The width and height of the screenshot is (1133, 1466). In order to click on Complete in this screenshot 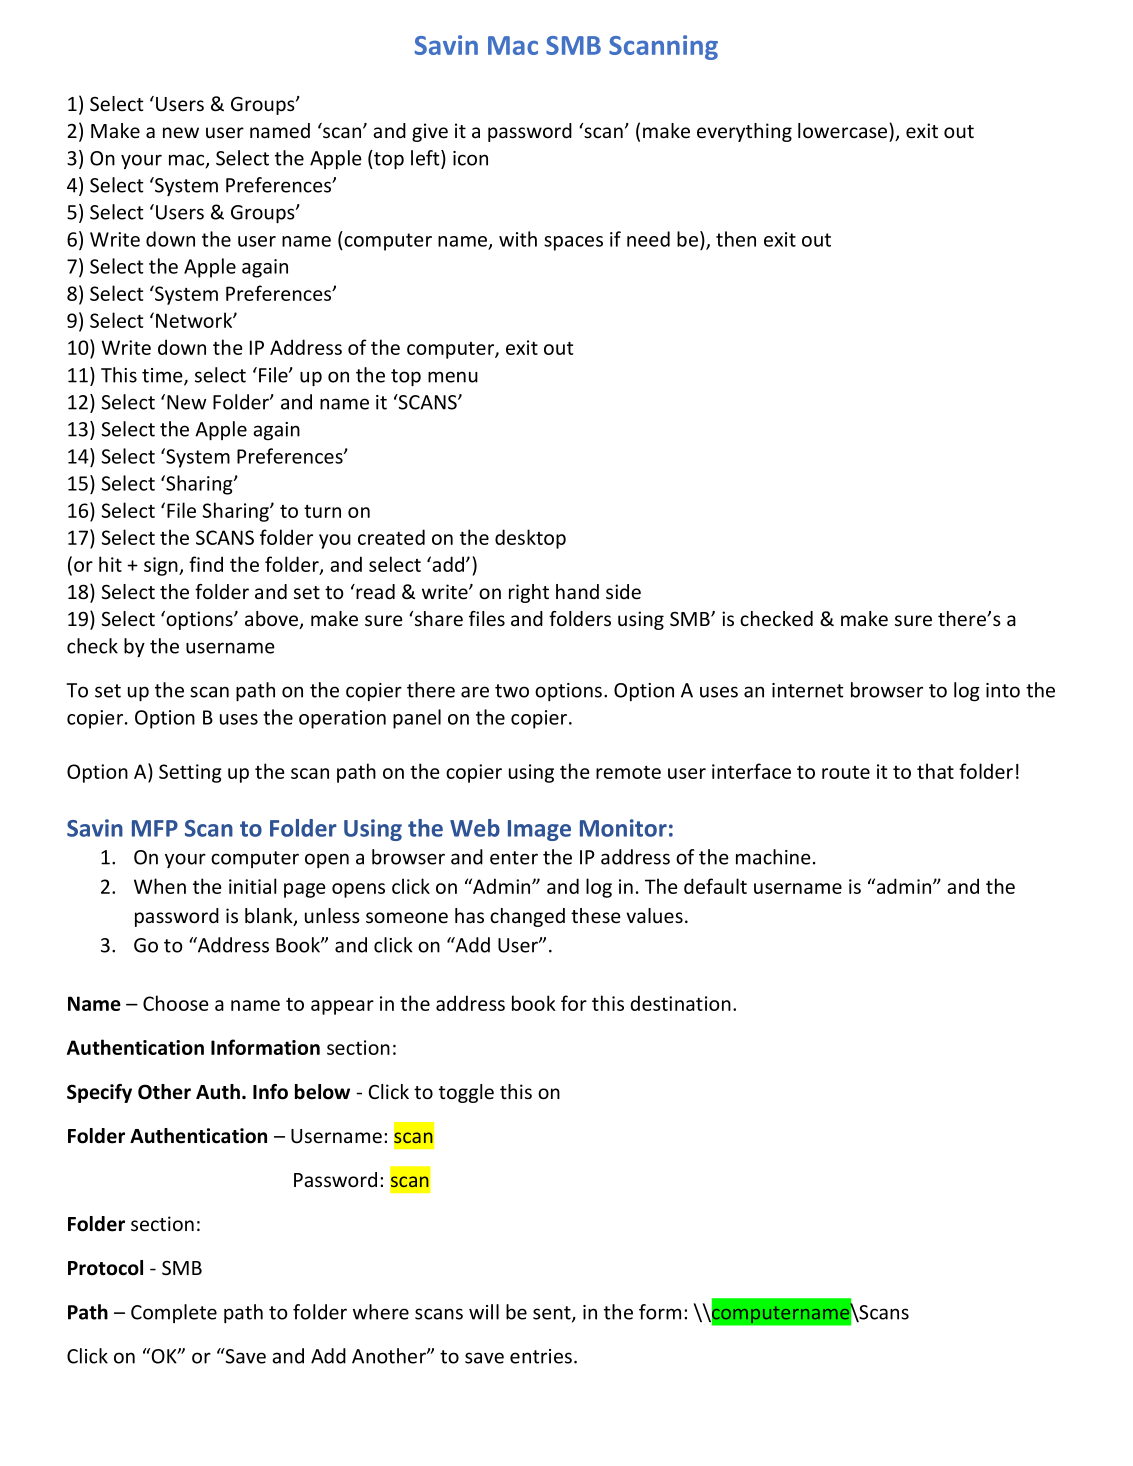, I will do `click(174, 1313)`.
